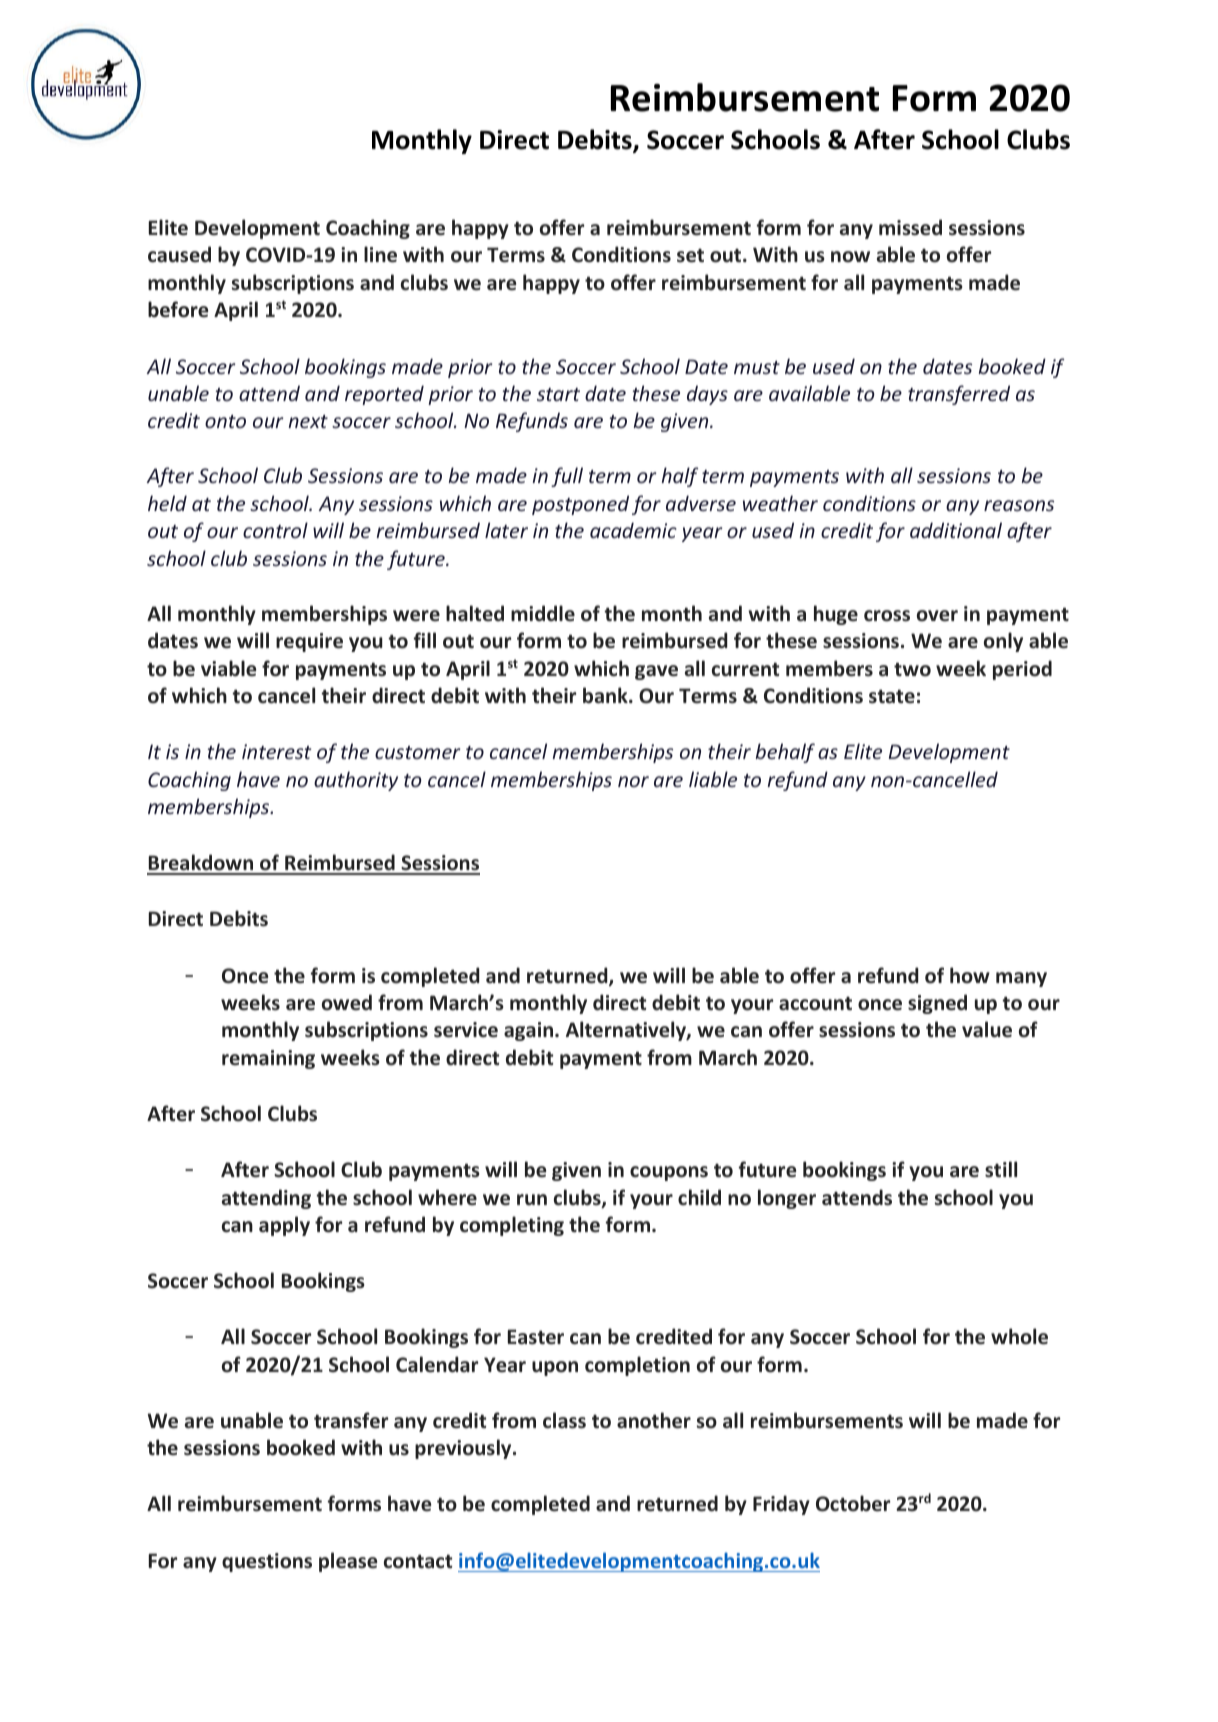  What do you see at coordinates (267, 1562) in the page?
I see `questions` at bounding box center [267, 1562].
